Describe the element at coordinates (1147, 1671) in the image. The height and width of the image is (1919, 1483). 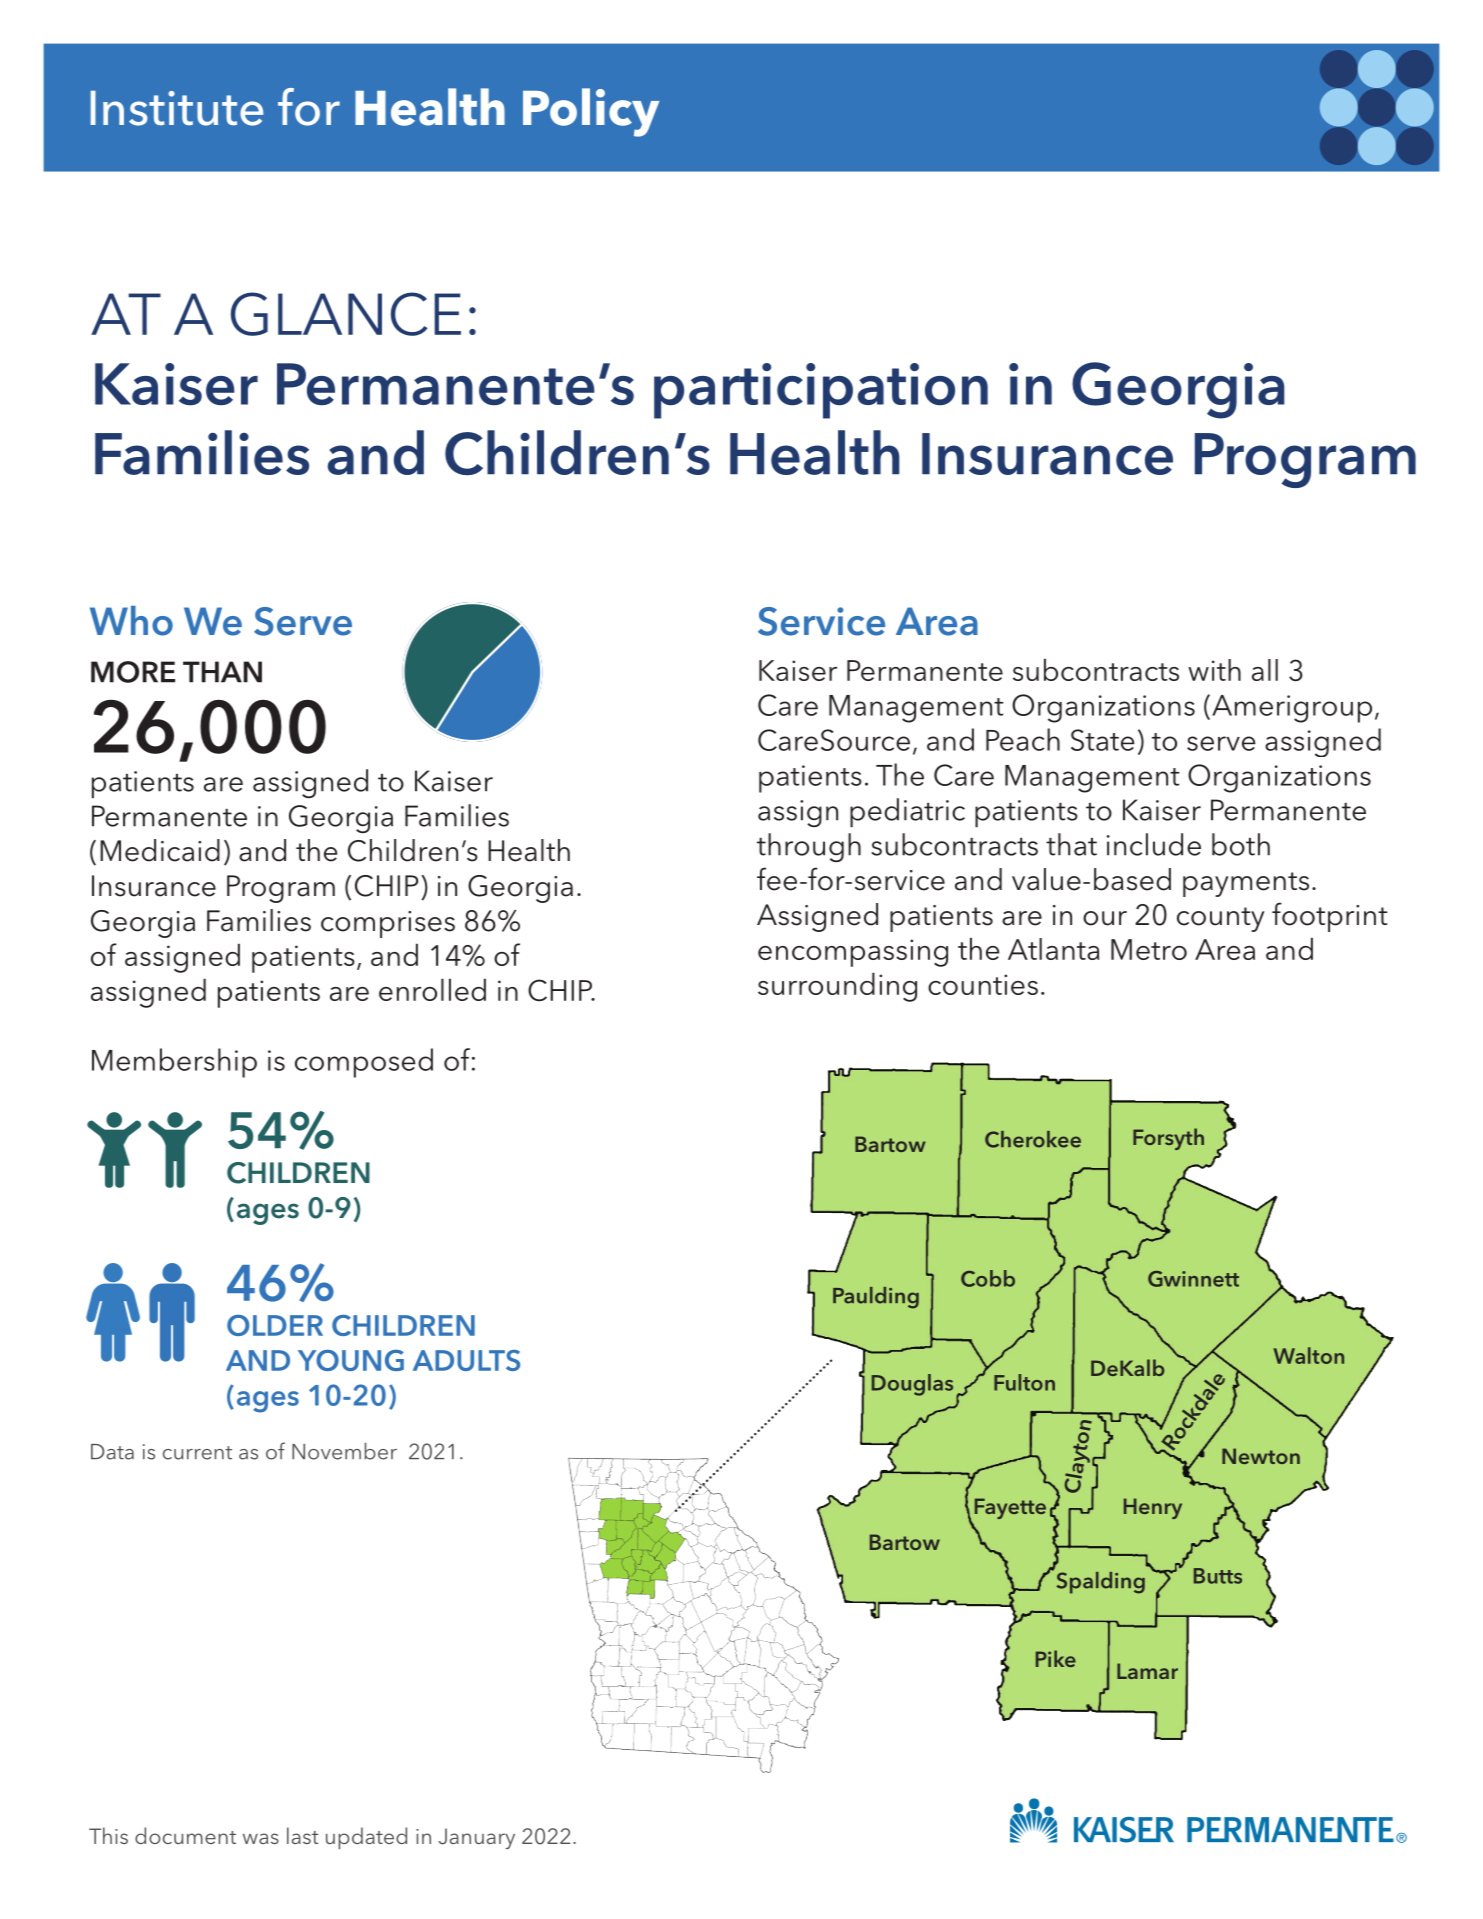
I see `Lamar` at that location.
